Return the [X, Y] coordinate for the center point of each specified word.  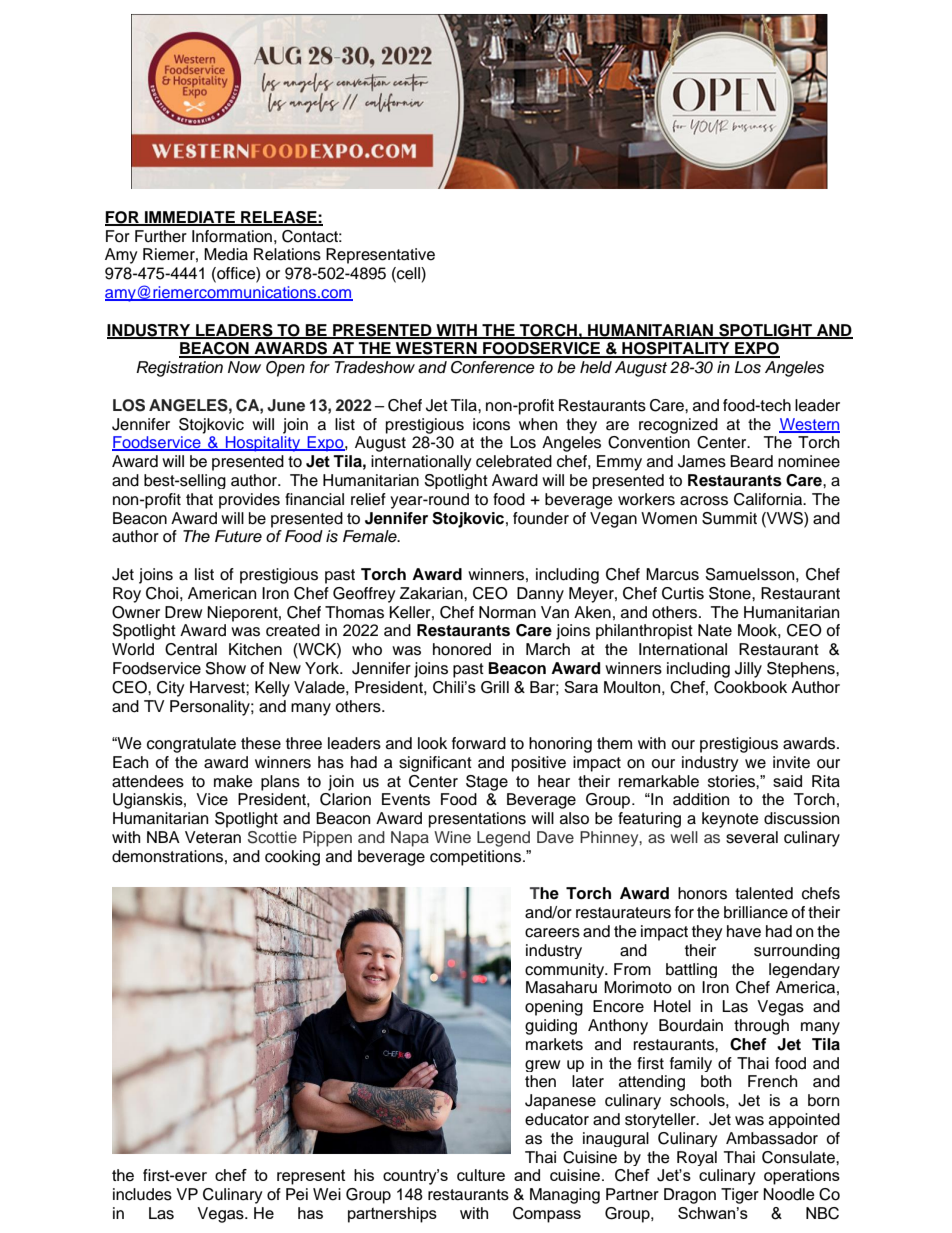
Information [232, 236]
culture [481, 1175]
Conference [493, 367]
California [769, 499]
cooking [292, 858]
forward [479, 743]
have [744, 931]
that [199, 499]
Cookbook [750, 687]
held [596, 367]
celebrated [514, 461]
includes [142, 1194]
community [566, 970]
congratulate [191, 745]
